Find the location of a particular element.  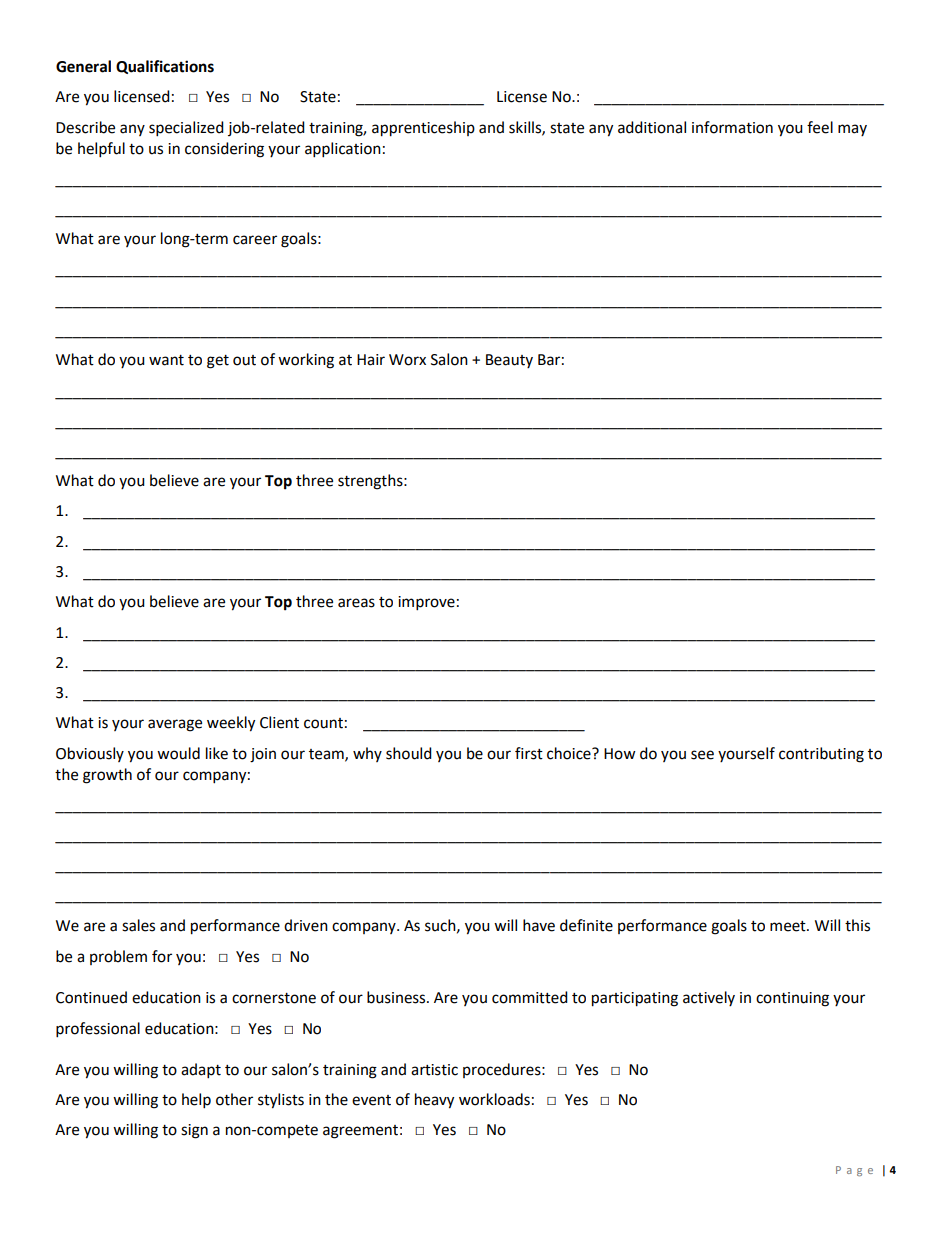

specialized is located at coordinates (186, 129).
